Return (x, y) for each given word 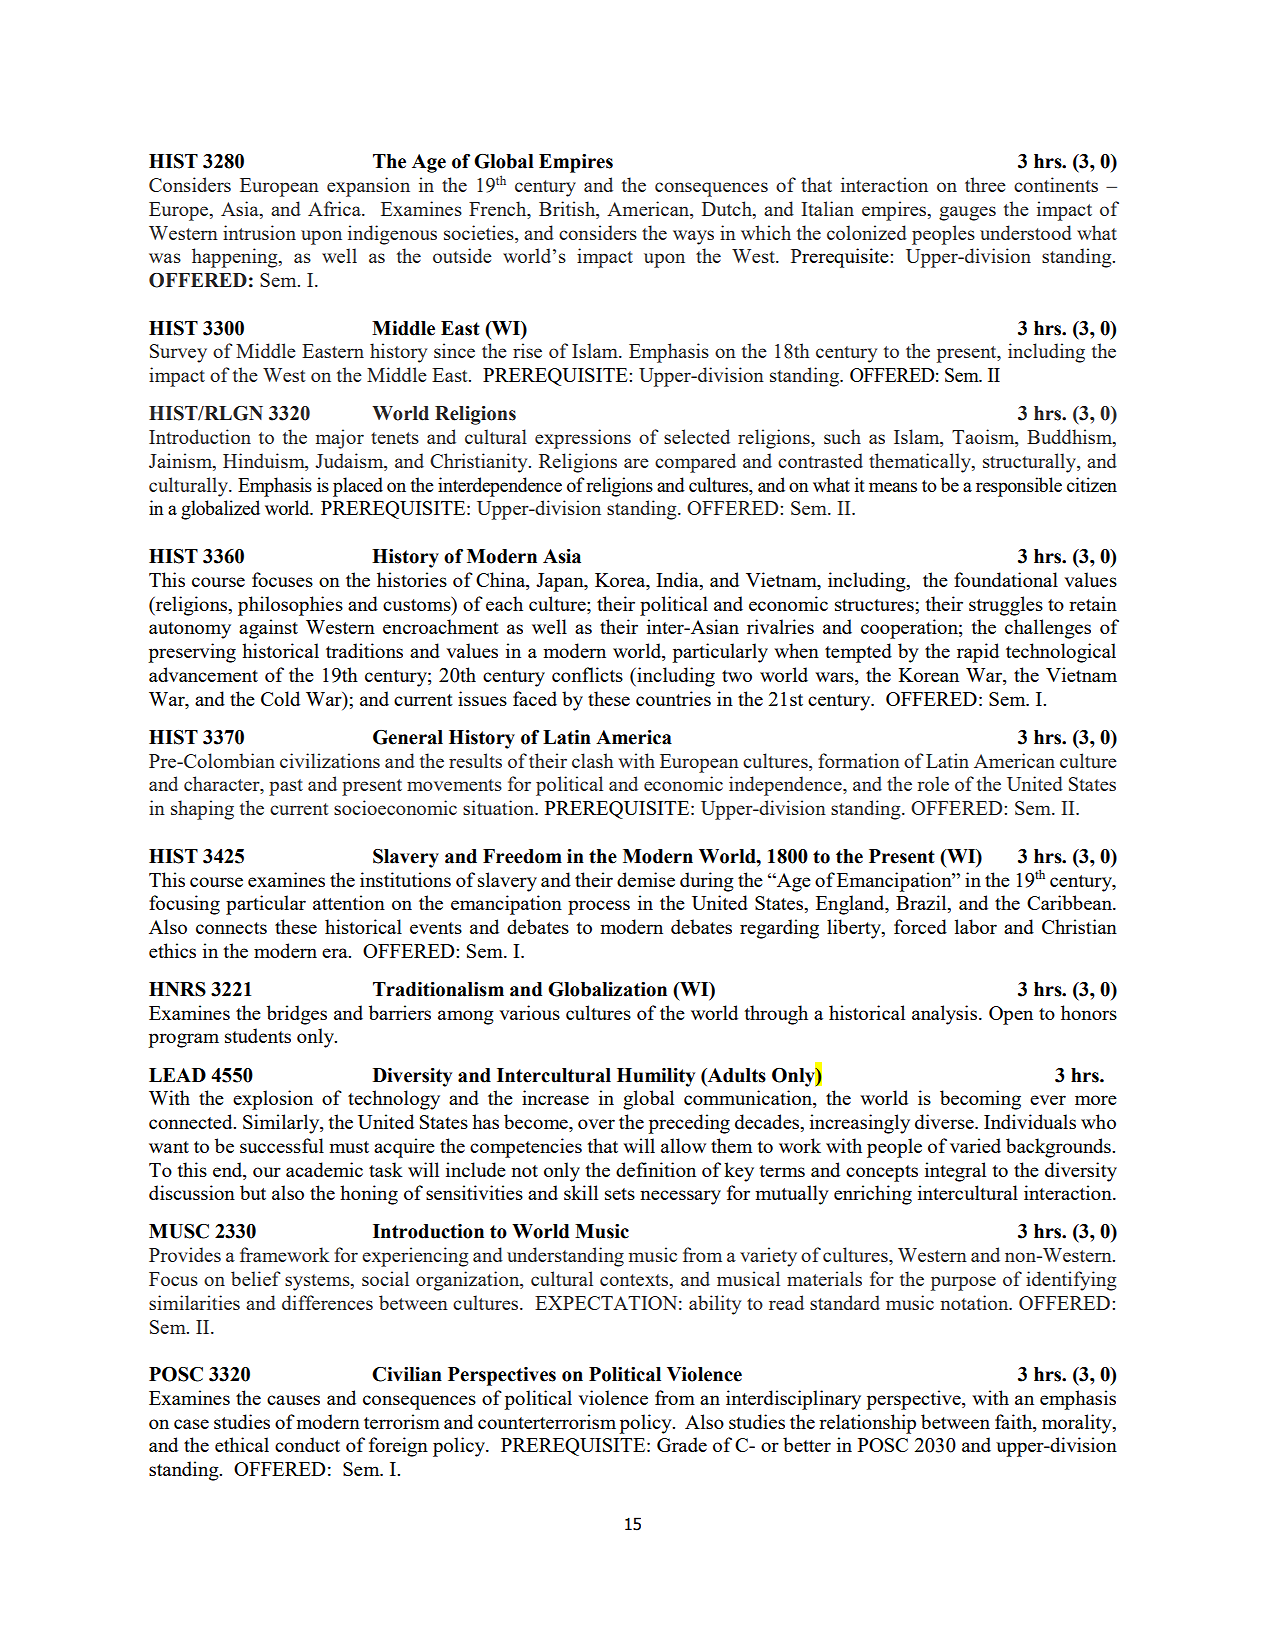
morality (1078, 1424)
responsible (1019, 487)
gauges (967, 213)
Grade (682, 1444)
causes (293, 1400)
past (286, 787)
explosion (273, 1100)
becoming (980, 1100)
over (596, 1124)
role (933, 783)
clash (593, 760)
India (678, 579)
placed (358, 487)
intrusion (259, 232)
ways (693, 237)
